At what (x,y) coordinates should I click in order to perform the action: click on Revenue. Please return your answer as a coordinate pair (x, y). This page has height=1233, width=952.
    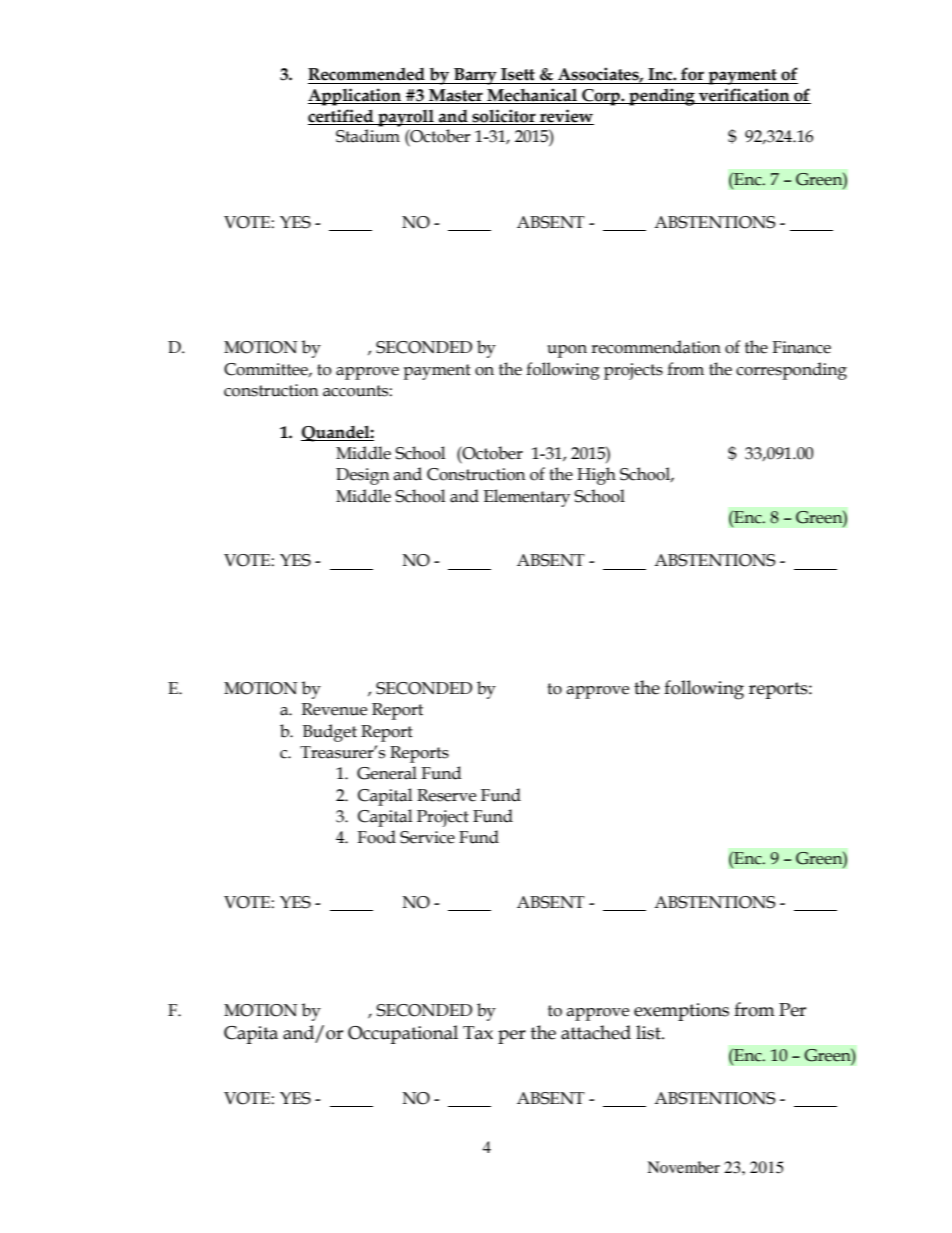
    Looking at the image, I should click on (334, 709).
